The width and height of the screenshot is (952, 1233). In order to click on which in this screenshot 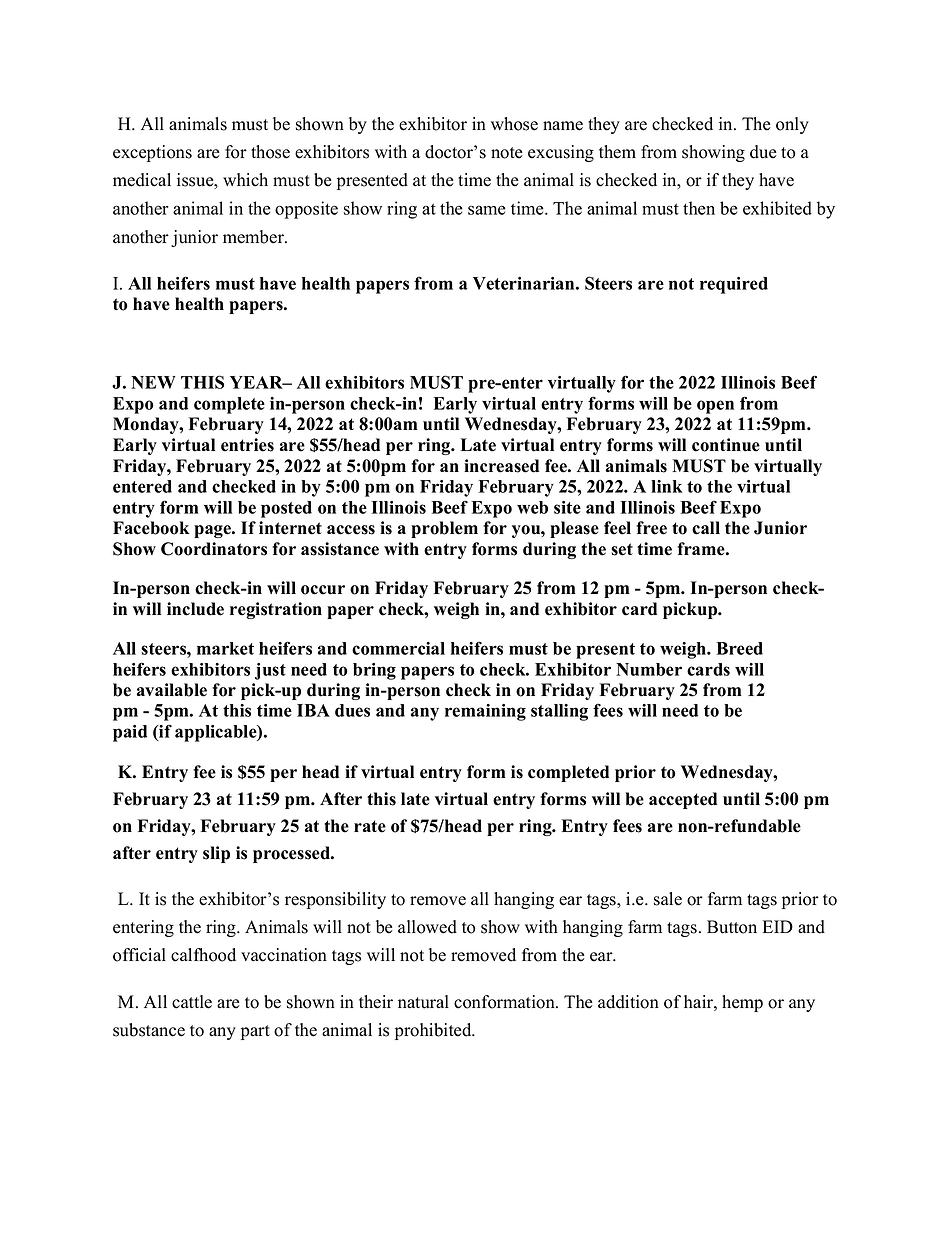, I will do `click(245, 180)`.
